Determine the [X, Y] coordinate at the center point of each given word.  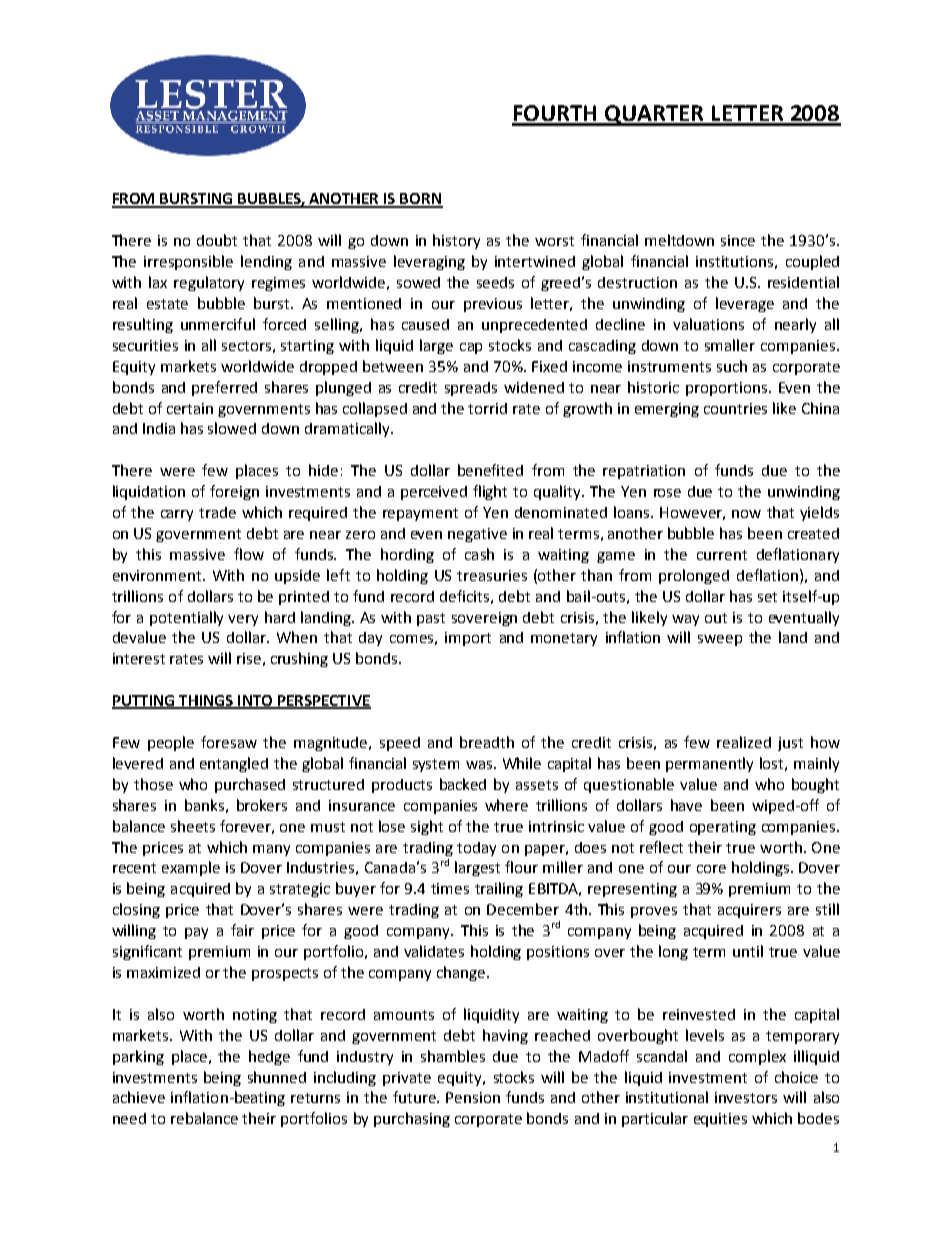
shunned [277, 1077]
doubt [217, 240]
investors [746, 1097]
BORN [421, 200]
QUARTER [654, 115]
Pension [473, 1097]
